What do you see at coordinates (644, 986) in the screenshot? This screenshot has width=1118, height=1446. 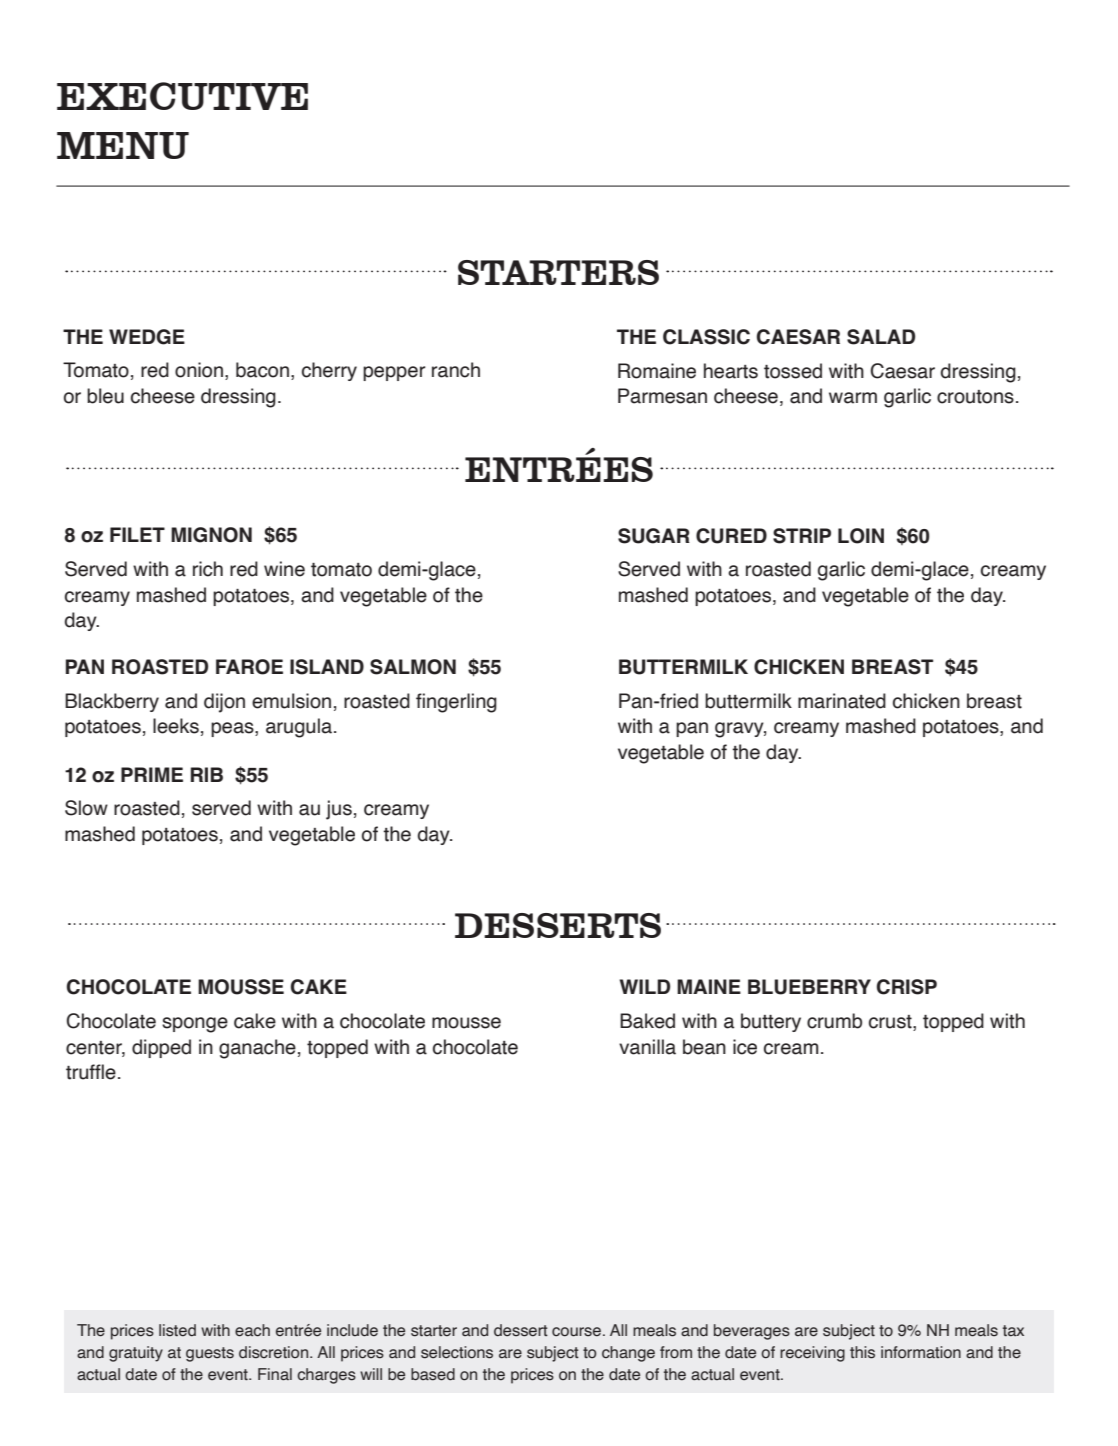 I see `WILD` at bounding box center [644, 986].
